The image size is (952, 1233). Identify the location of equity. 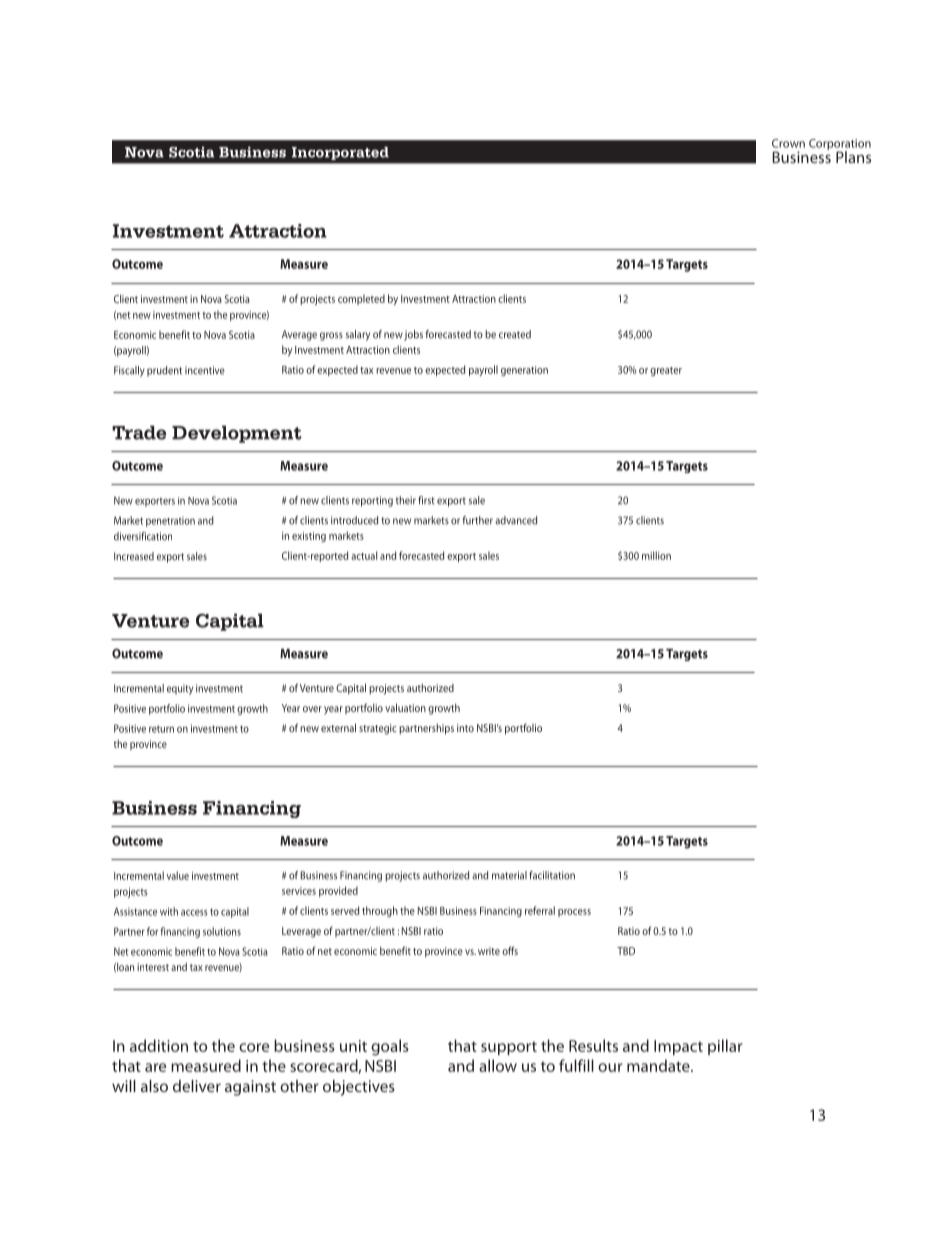
(180, 689).
